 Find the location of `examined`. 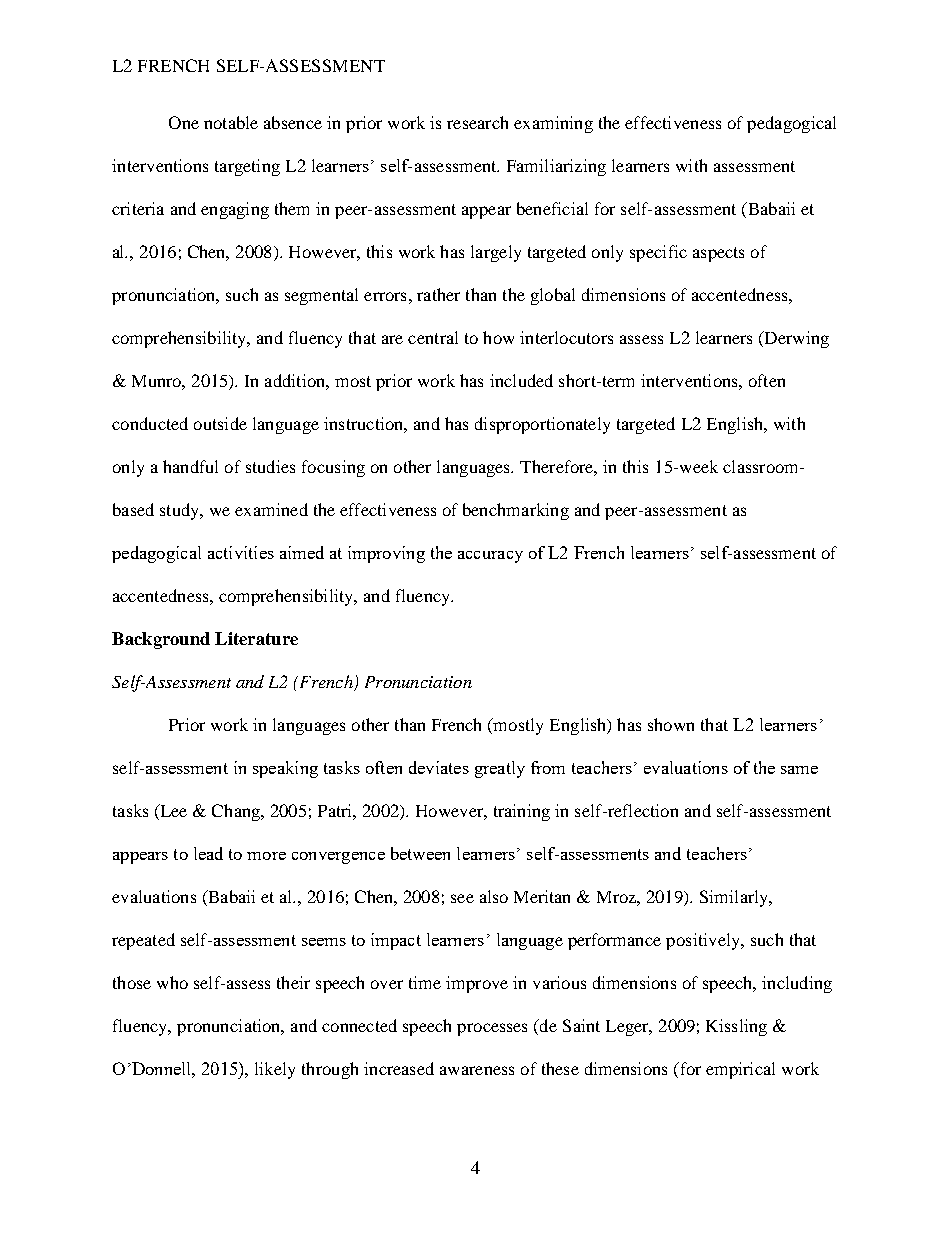

examined is located at coordinates (271, 509).
